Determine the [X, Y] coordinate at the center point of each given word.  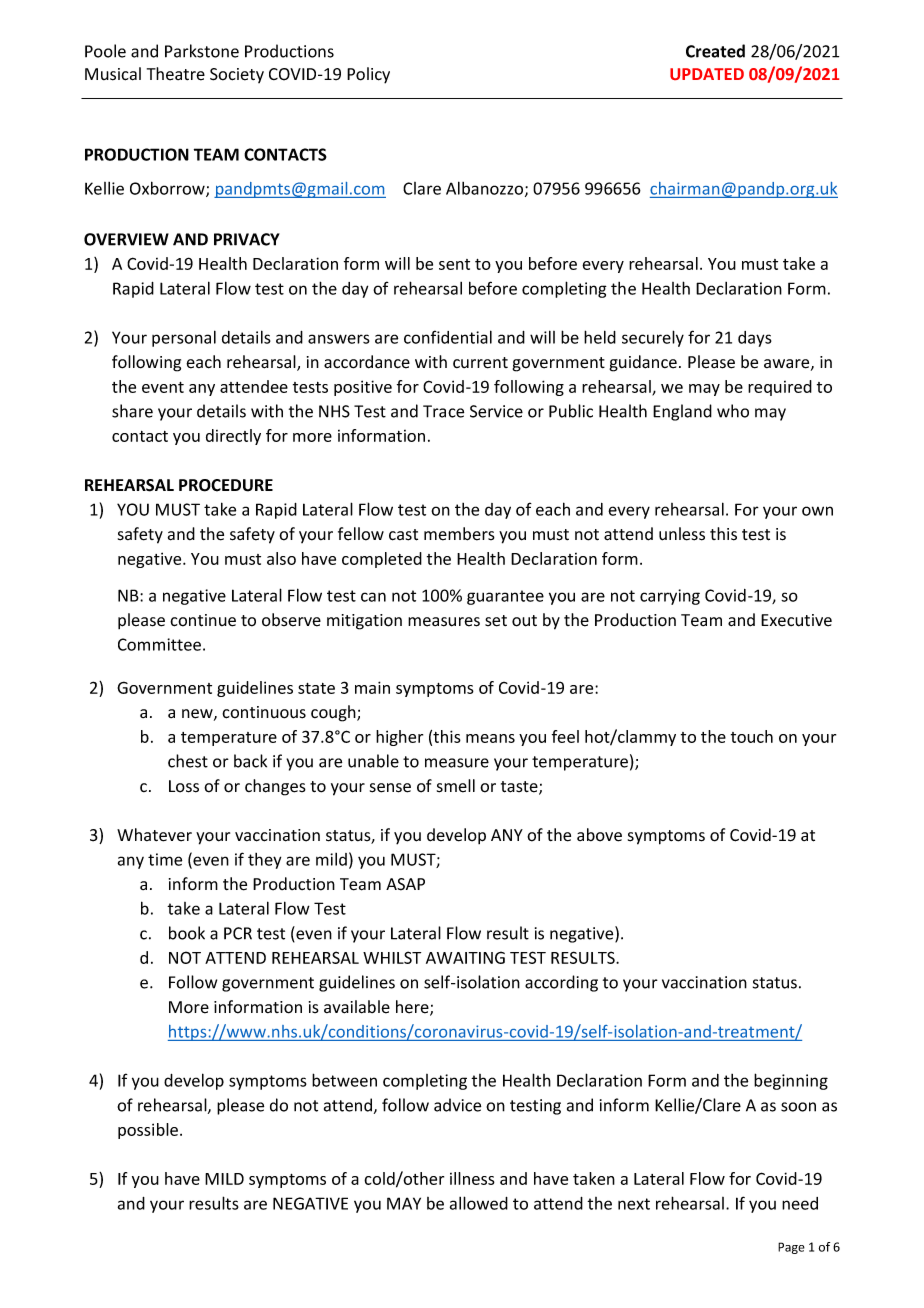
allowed [479, 1203]
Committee [159, 644]
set [496, 621]
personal [184, 338]
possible [149, 1131]
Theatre [176, 74]
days [755, 339]
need [800, 1203]
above [599, 835]
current [480, 363]
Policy [368, 75]
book [187, 933]
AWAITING [465, 957]
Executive [796, 620]
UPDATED [707, 74]
